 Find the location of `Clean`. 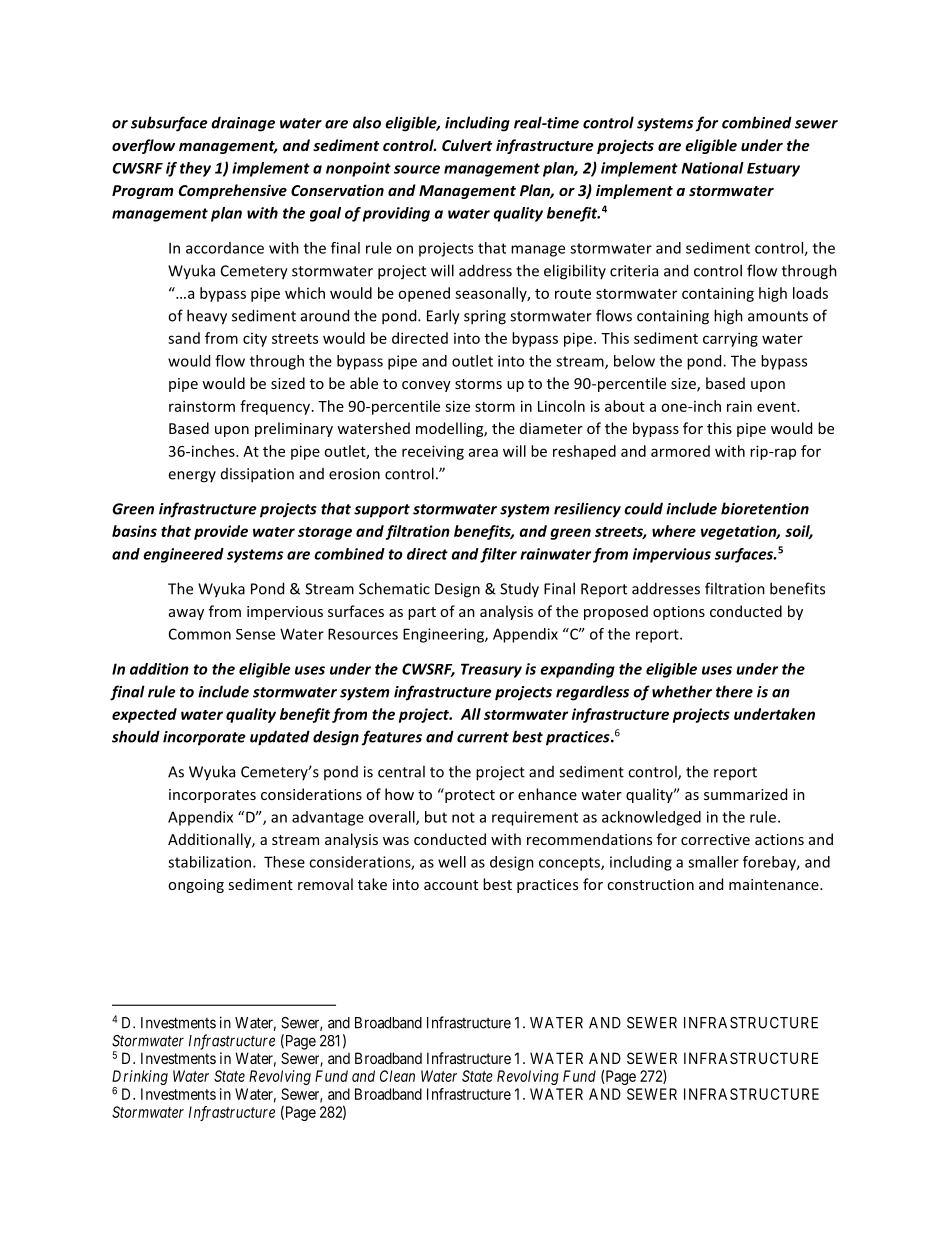

Clean is located at coordinates (397, 1076).
